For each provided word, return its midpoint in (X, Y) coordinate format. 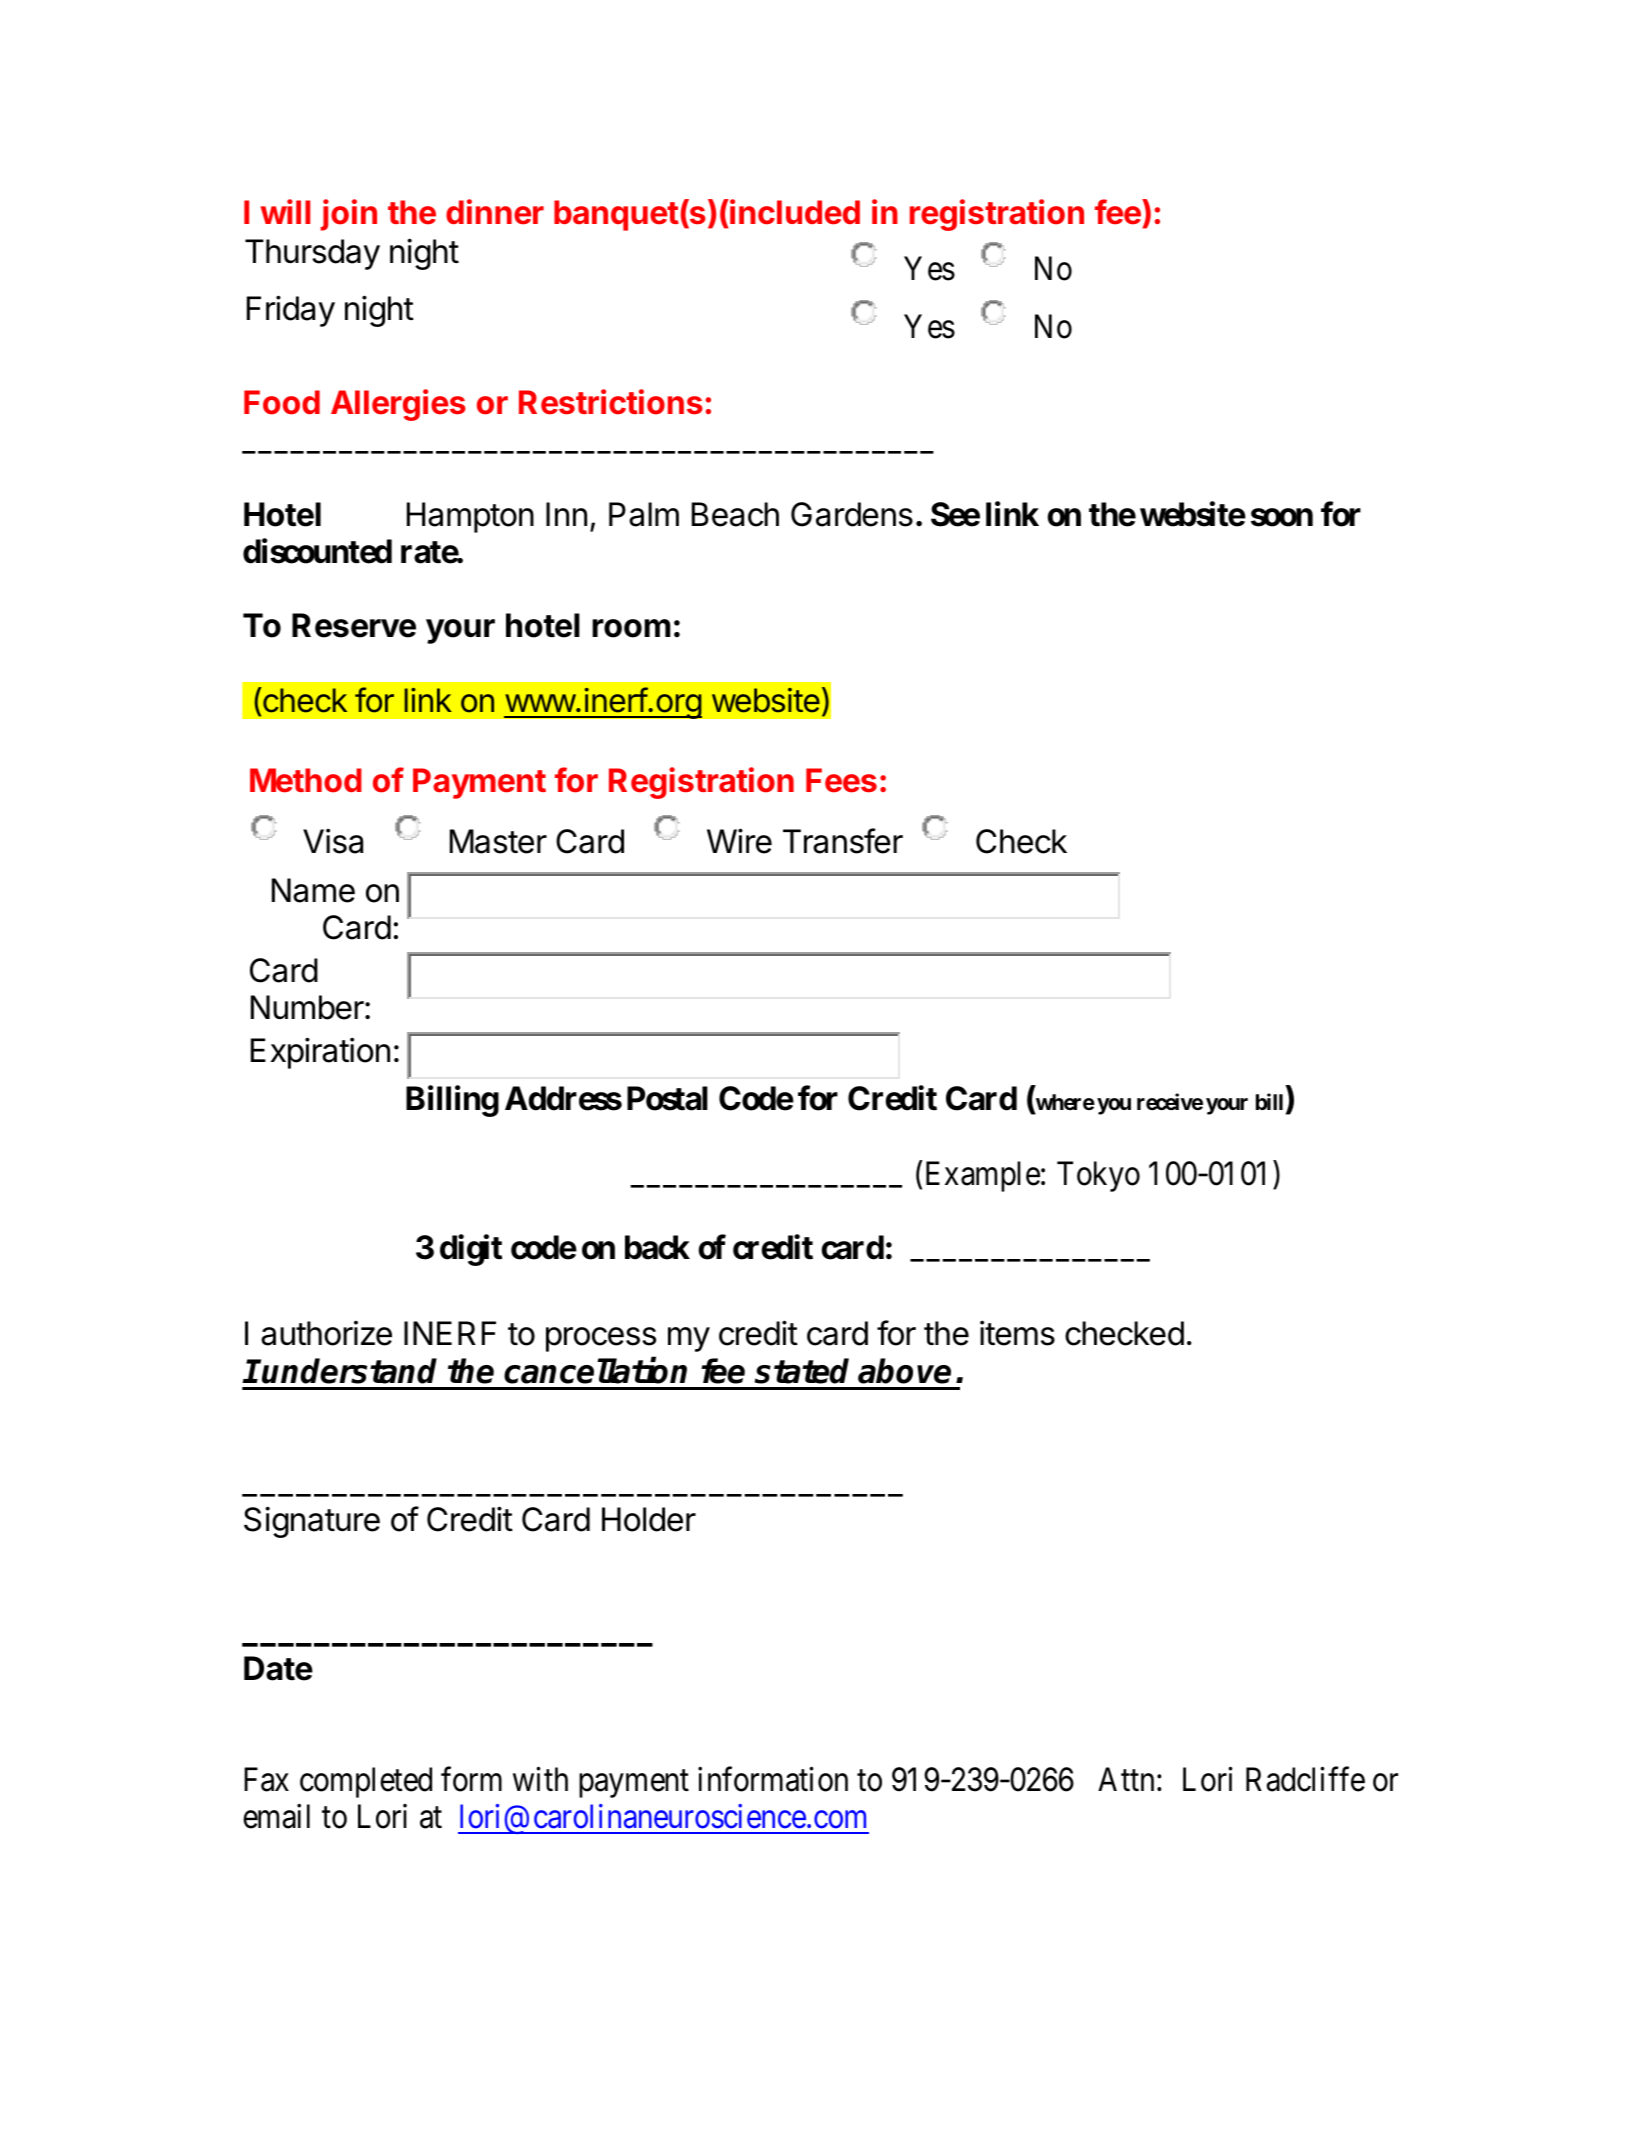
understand (349, 1371)
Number (308, 1007)
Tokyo (1098, 1176)
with (540, 1779)
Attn (1126, 1779)
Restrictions (611, 402)
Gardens (852, 514)
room (631, 628)
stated (802, 1371)
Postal (667, 1099)
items (1017, 1333)
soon (1282, 518)
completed (366, 1782)
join (349, 215)
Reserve (354, 625)
